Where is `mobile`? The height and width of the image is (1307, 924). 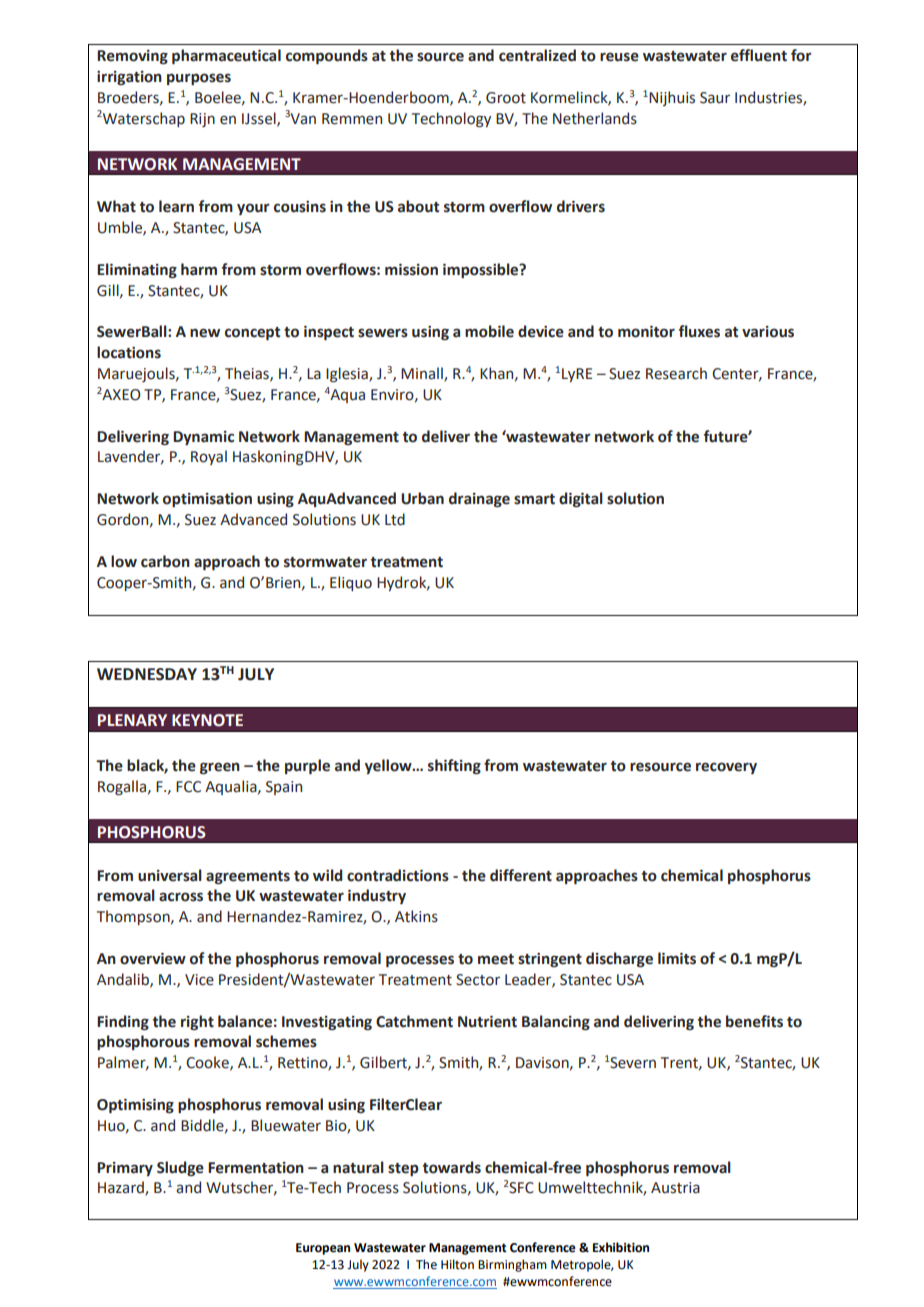
mobile is located at coordinates (489, 331).
